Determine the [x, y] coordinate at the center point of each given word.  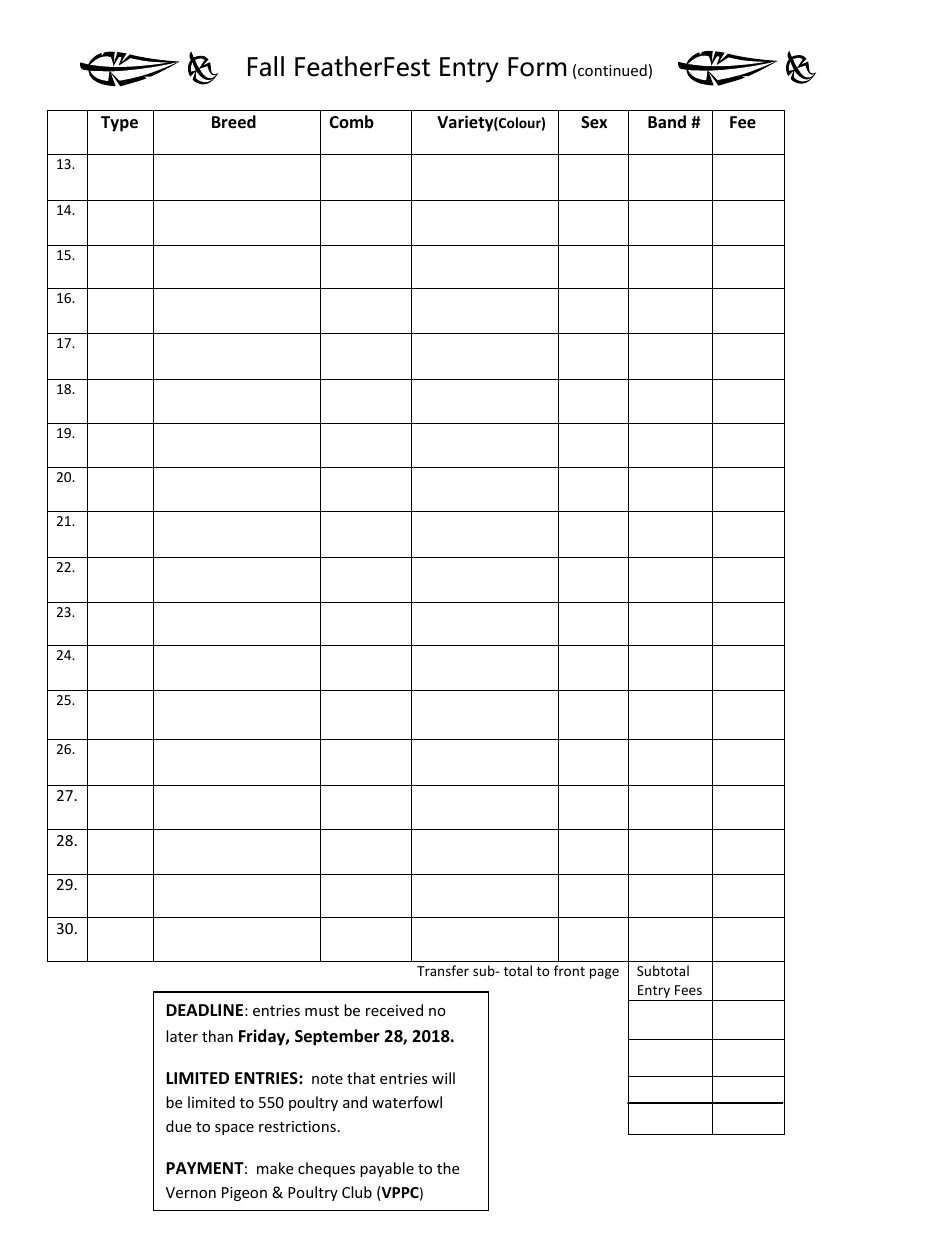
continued [612, 70]
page [604, 973]
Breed [234, 122]
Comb [351, 121]
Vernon [191, 1192]
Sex [594, 122]
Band [667, 121]
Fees [688, 990]
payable [387, 1169]
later [182, 1036]
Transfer [443, 970]
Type [119, 124]
